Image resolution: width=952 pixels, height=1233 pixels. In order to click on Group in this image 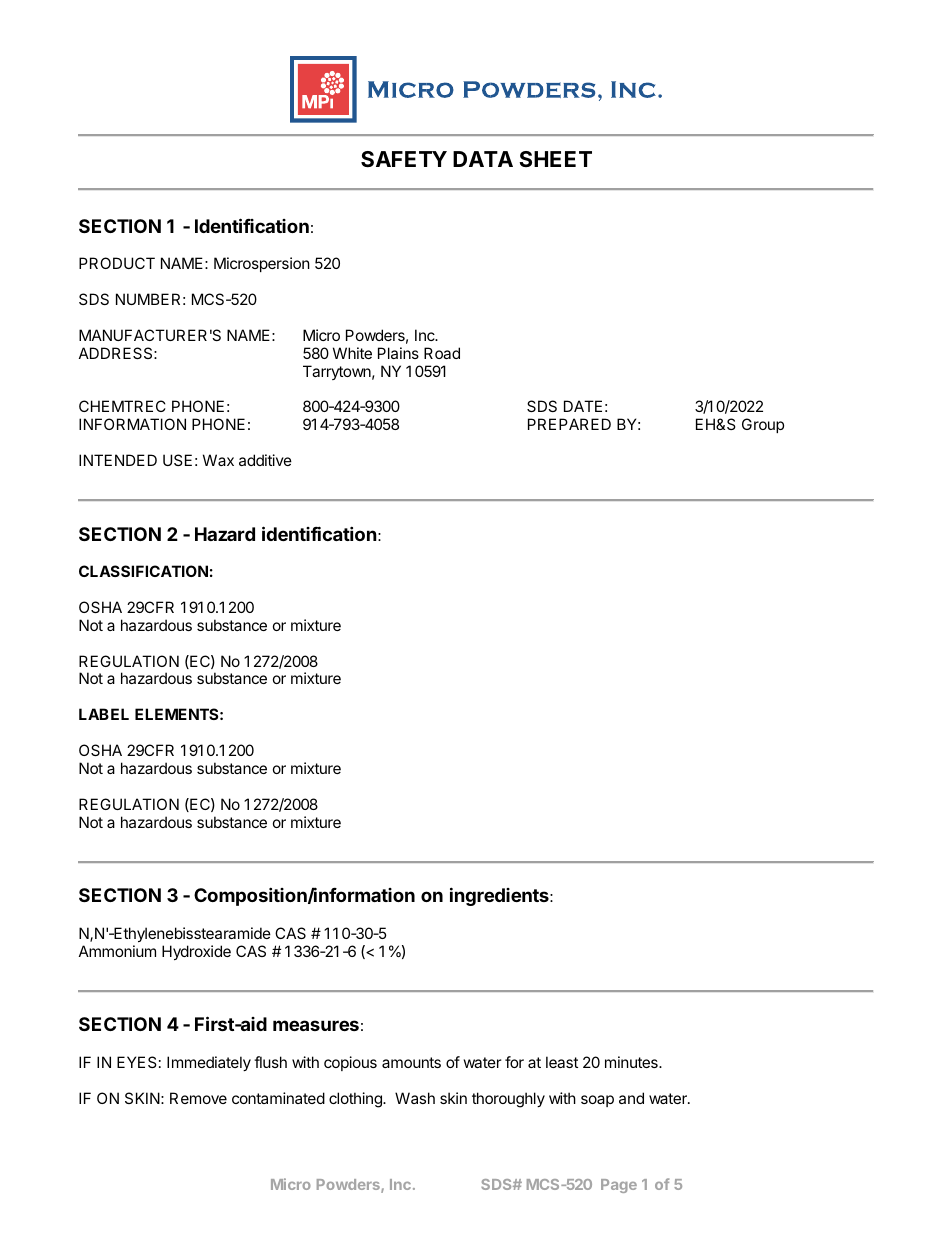, I will do `click(763, 425)`.
